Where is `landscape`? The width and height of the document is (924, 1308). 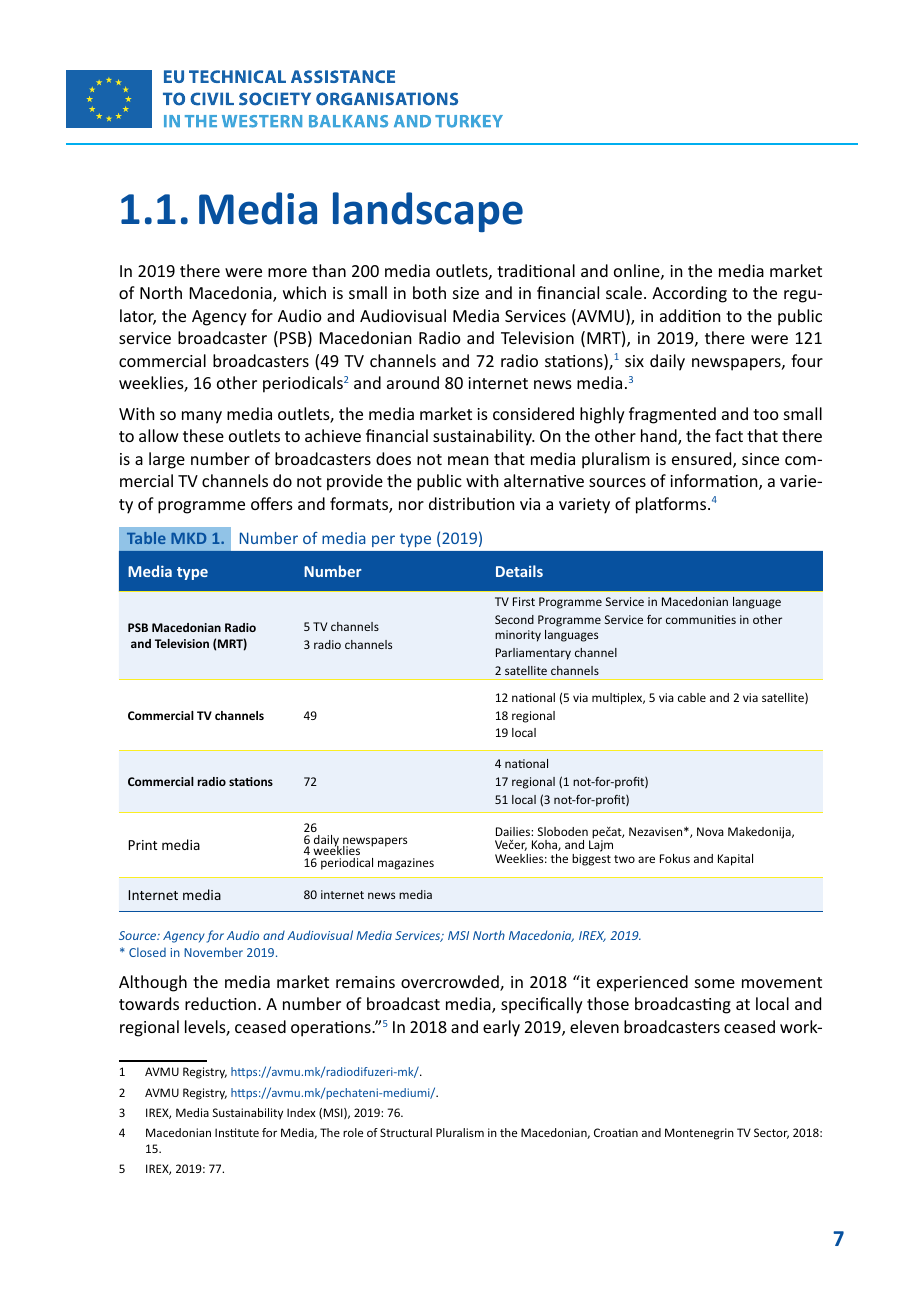
landscape is located at coordinates (428, 212).
